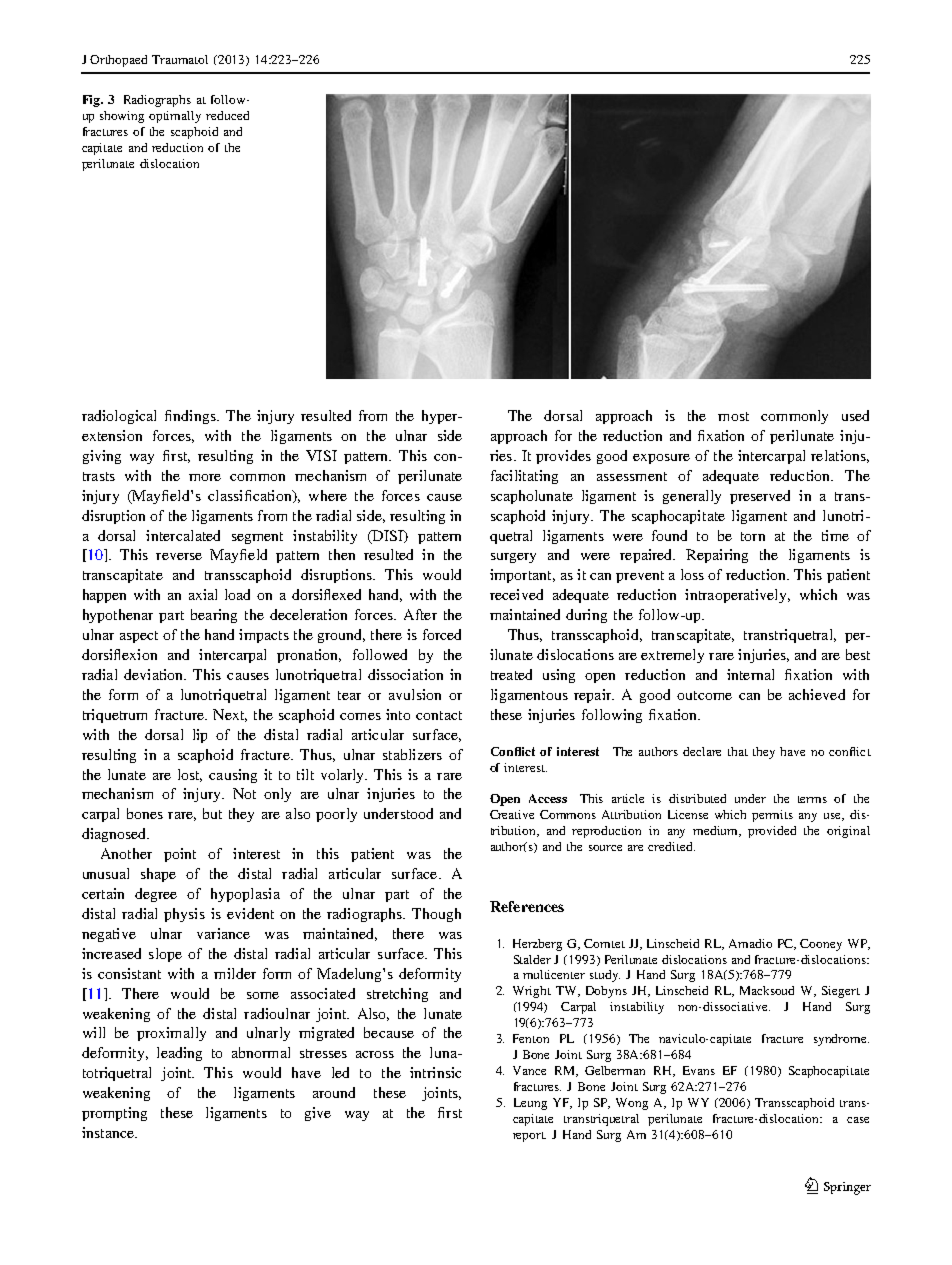 The image size is (952, 1265). Describe the element at coordinates (214, 616) in the screenshot. I see `bearing` at that location.
